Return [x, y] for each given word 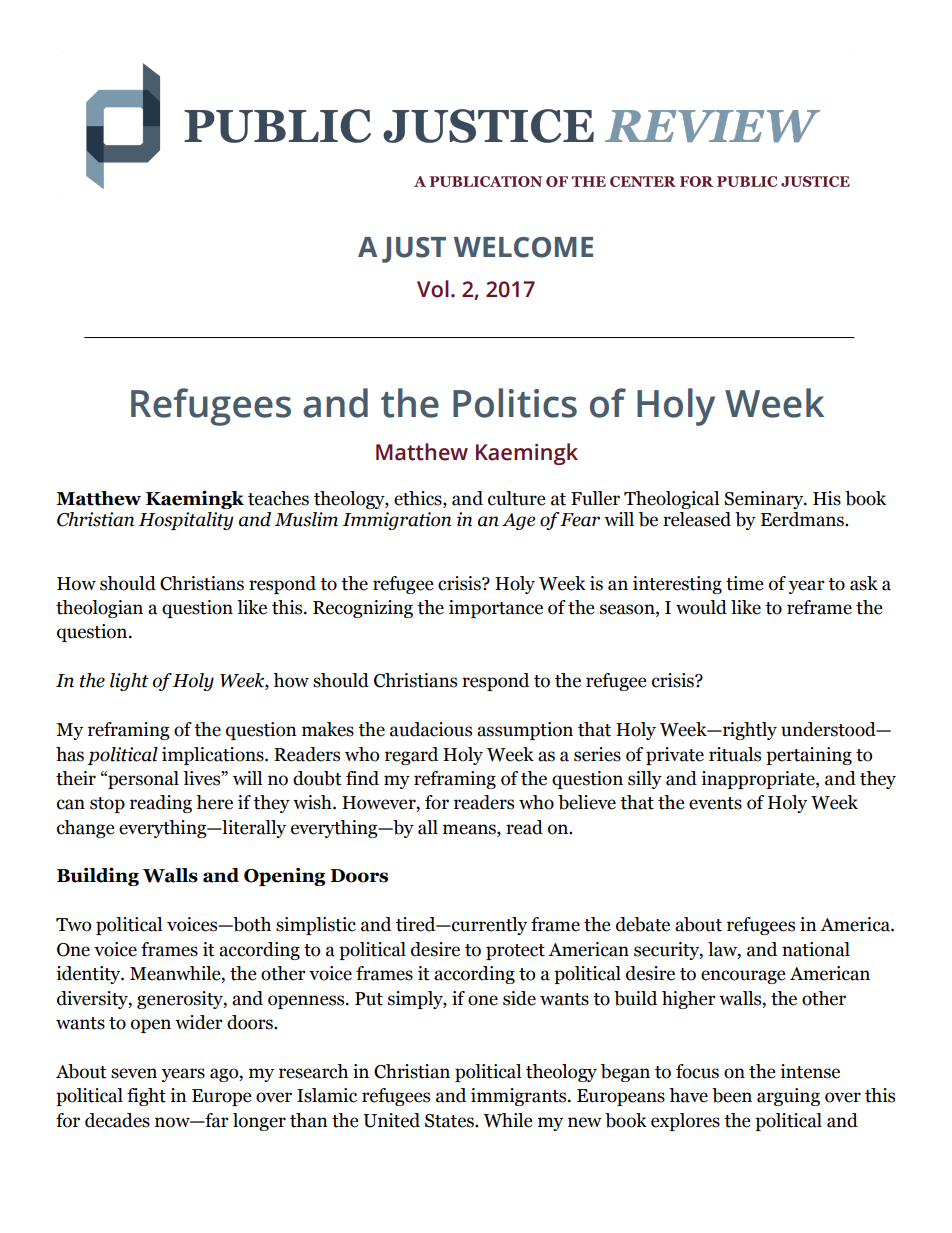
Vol [433, 289]
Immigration [396, 521]
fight [146, 1097]
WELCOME [523, 247]
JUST [414, 250]
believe [587, 802]
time [745, 583]
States [450, 1121]
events [715, 803]
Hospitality [186, 521]
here [214, 802]
